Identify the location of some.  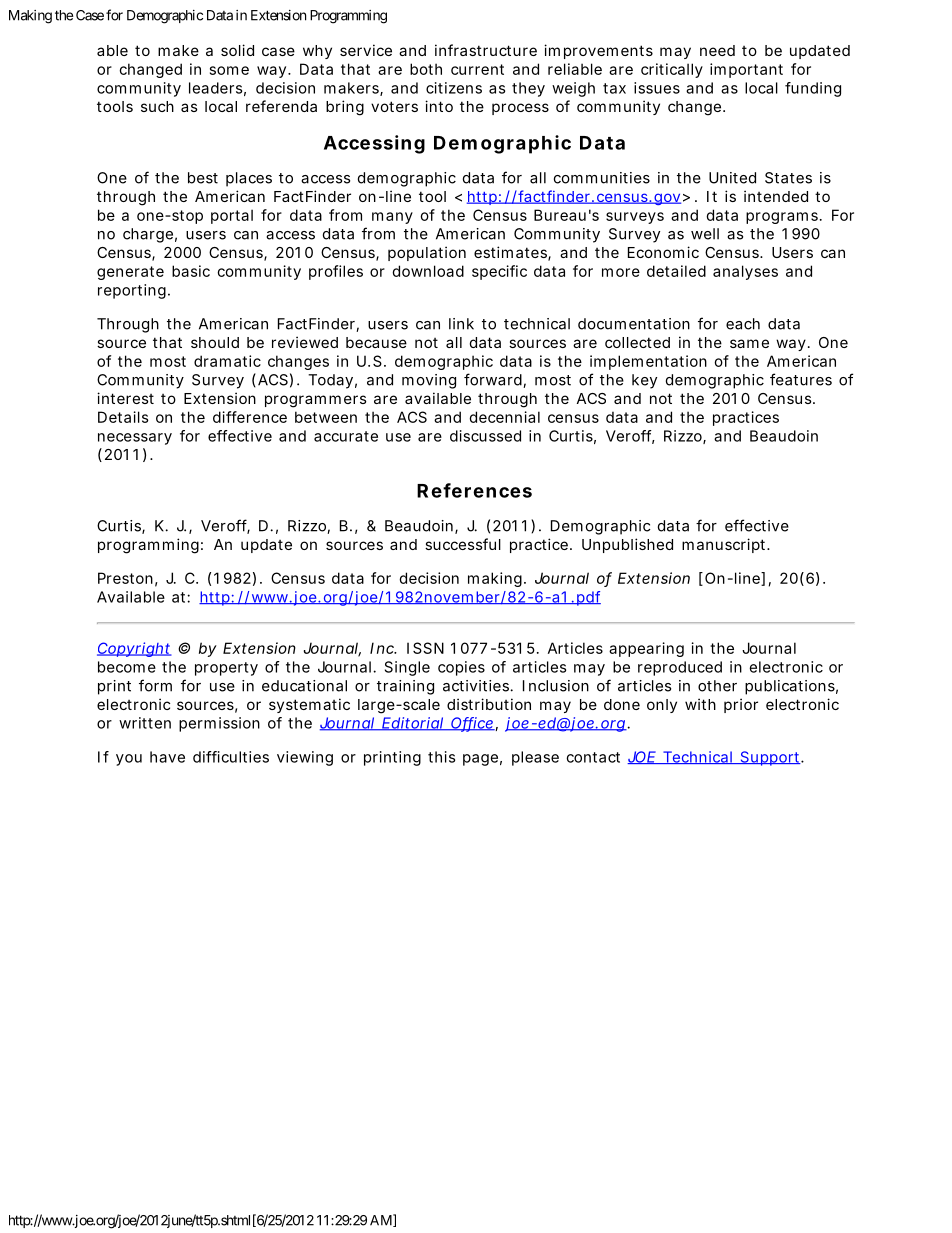
(229, 70).
